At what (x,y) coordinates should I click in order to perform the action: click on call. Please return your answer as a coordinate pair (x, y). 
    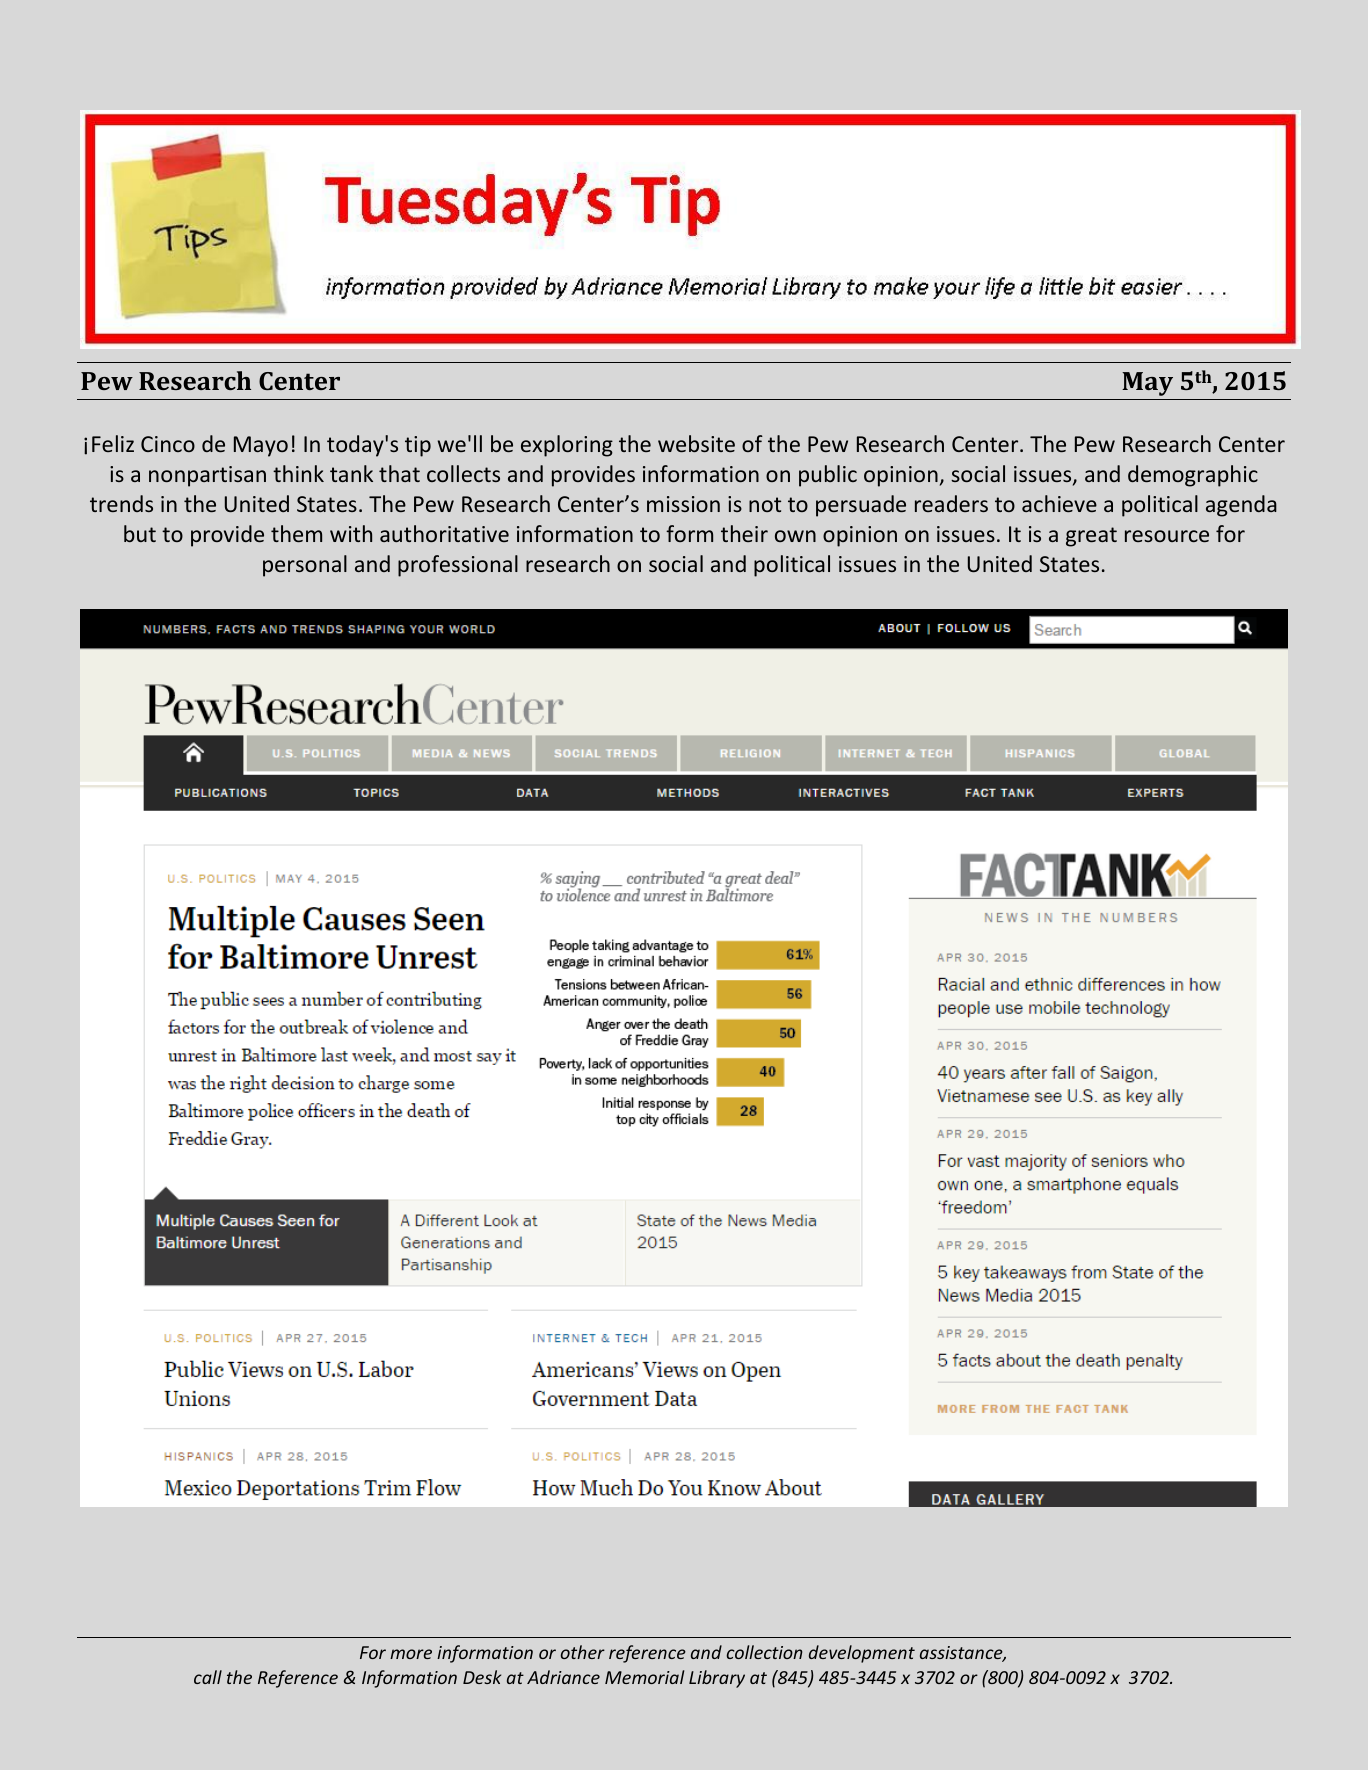
    Looking at the image, I should click on (208, 1677).
